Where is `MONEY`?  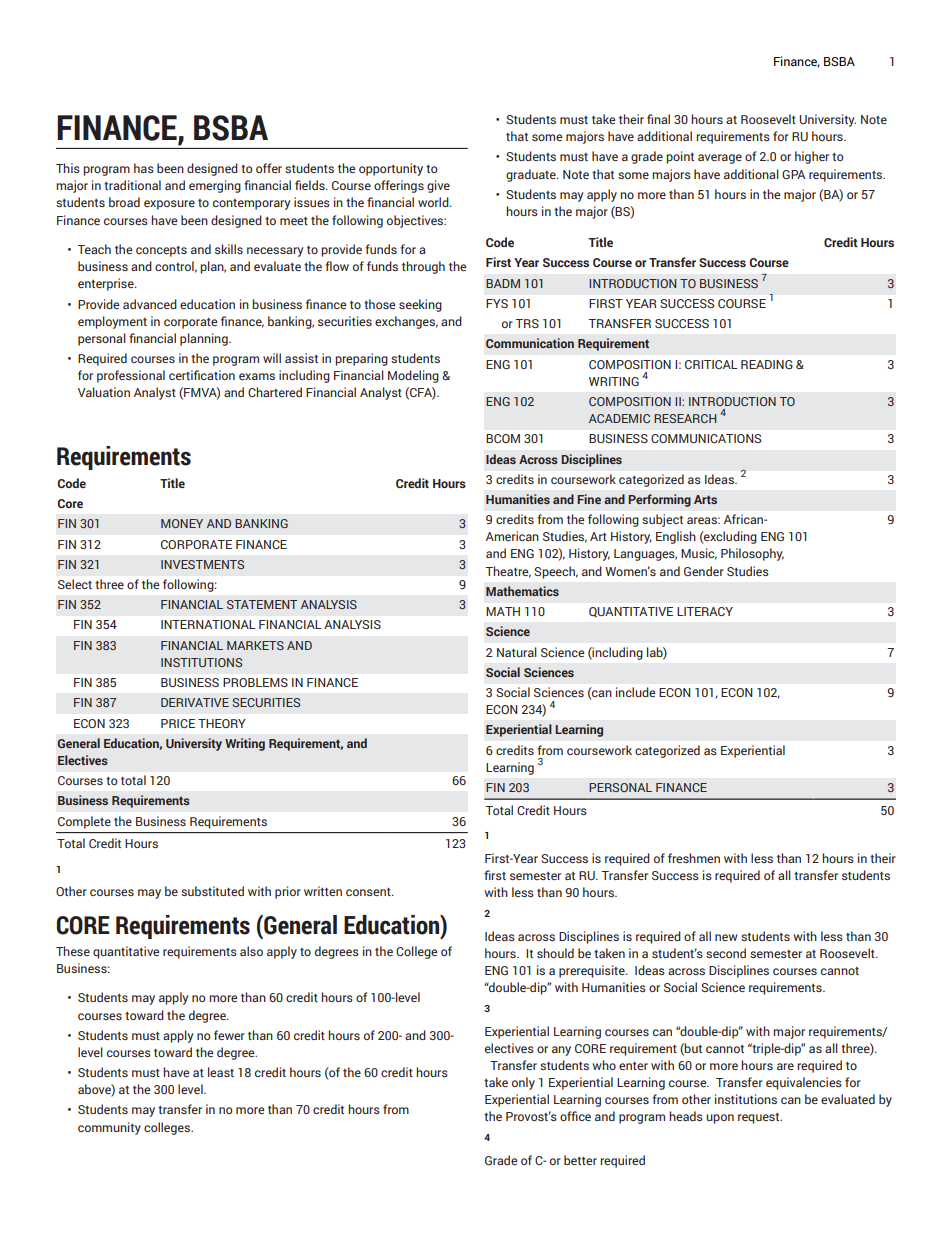
MONEY is located at coordinates (182, 523).
